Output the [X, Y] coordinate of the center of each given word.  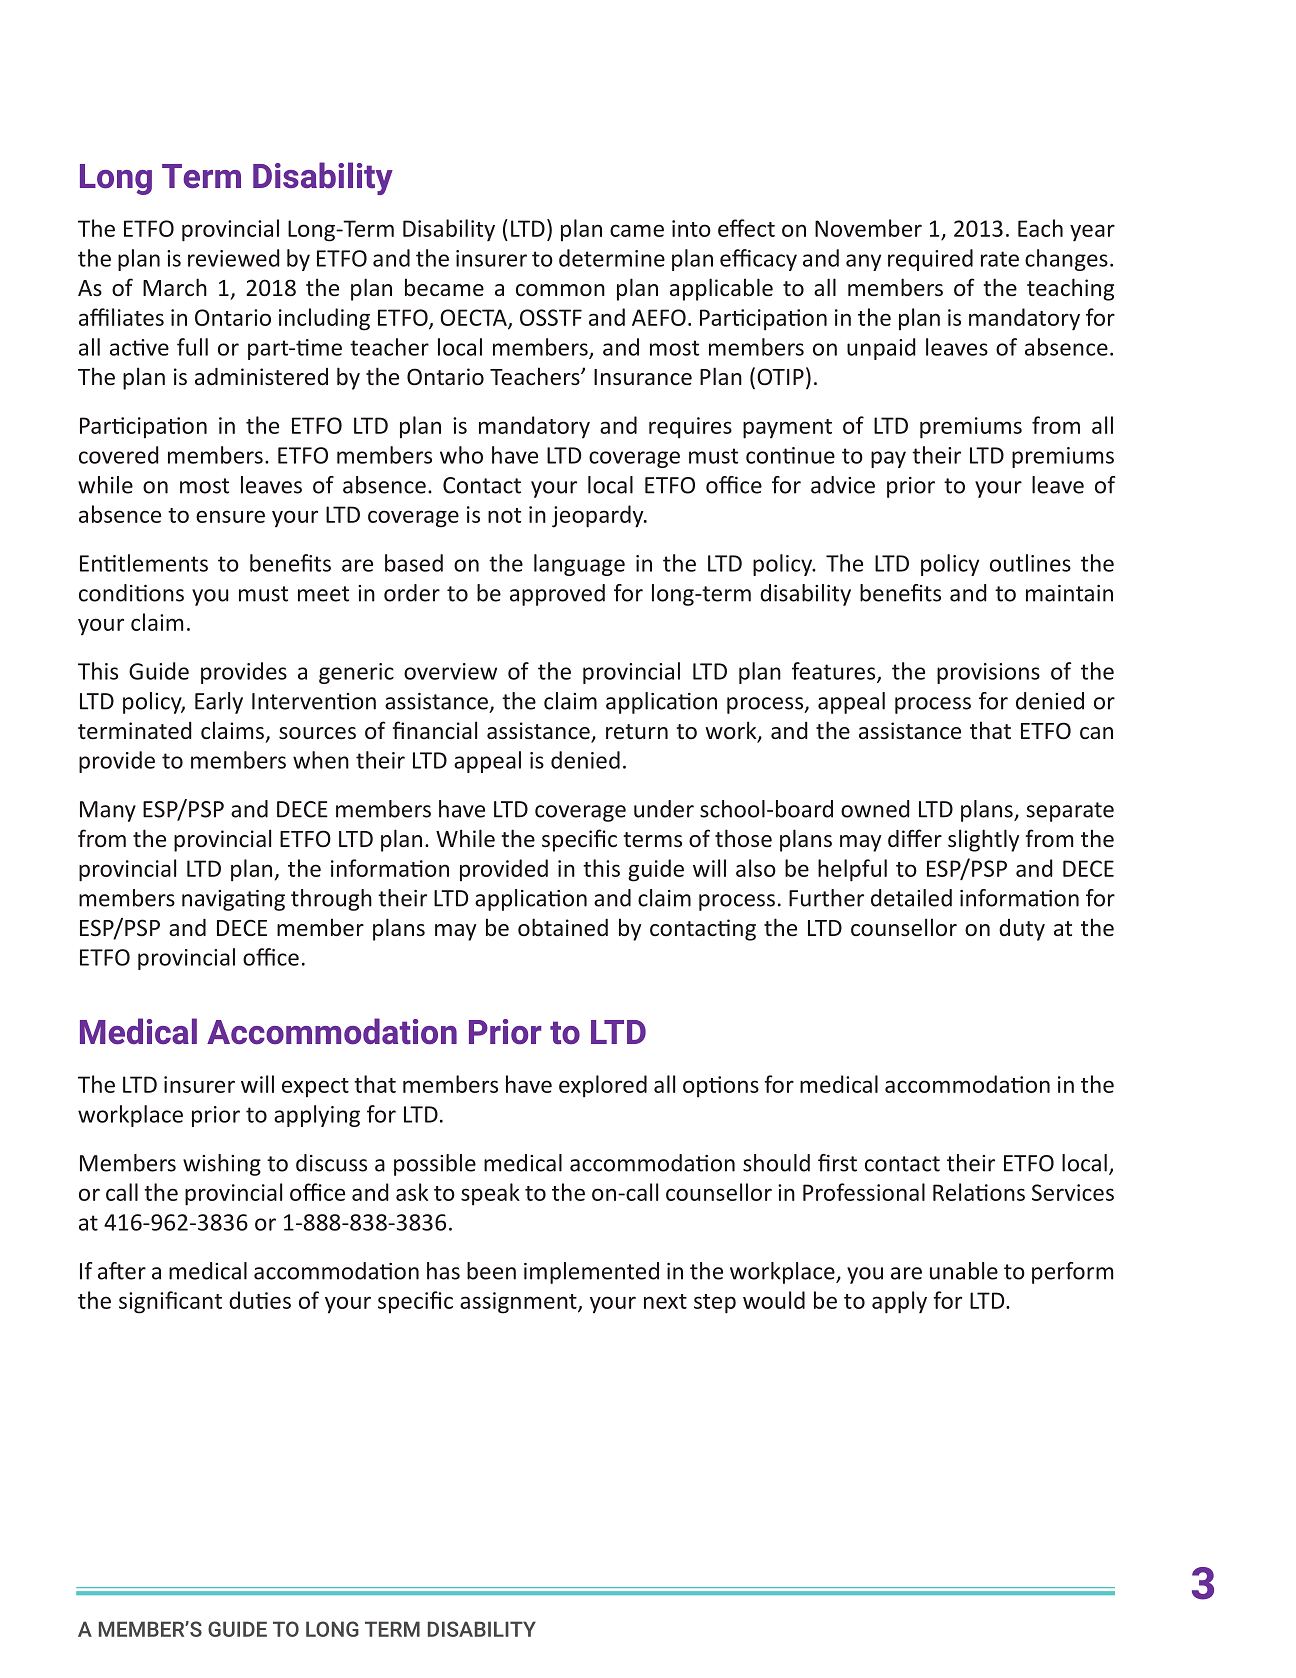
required [930, 260]
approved [557, 595]
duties [260, 1300]
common [560, 290]
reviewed [234, 258]
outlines [1030, 563]
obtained [563, 927]
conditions [131, 593]
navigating [233, 900]
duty [1022, 930]
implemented [591, 1273]
